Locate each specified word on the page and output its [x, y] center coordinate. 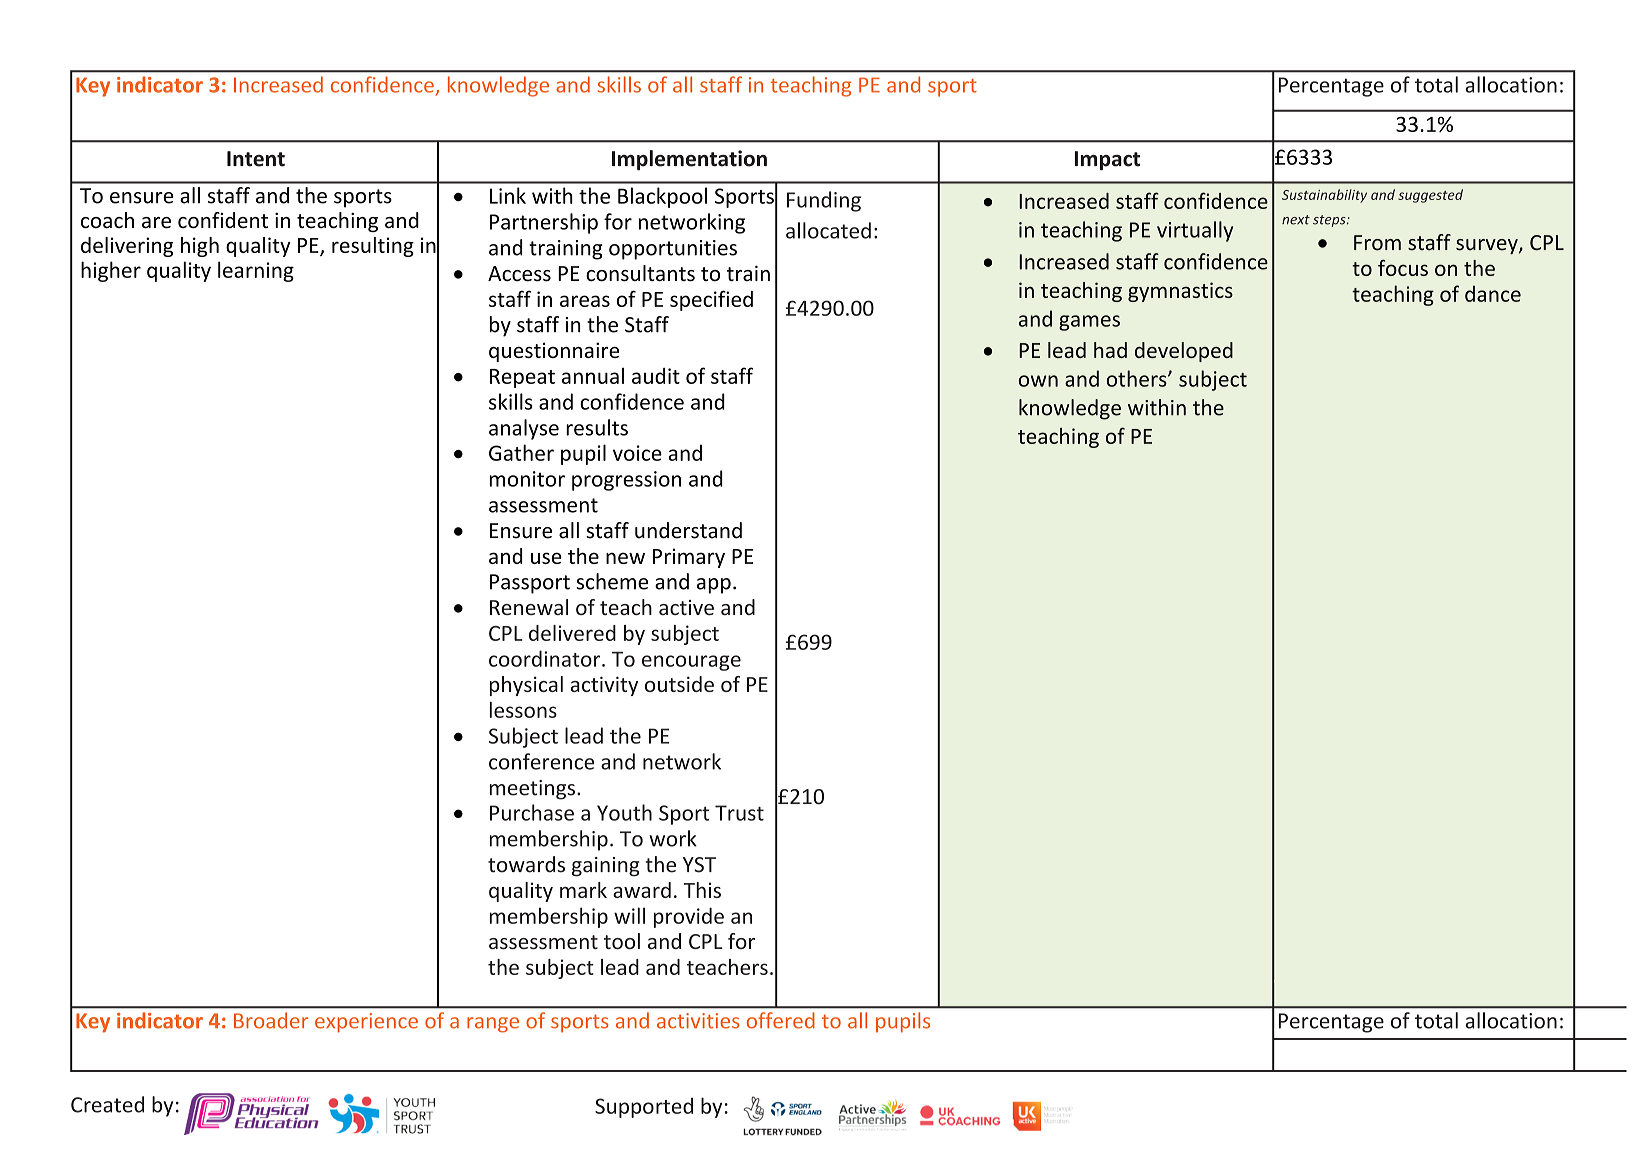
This [702, 890]
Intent [256, 159]
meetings [532, 790]
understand [688, 530]
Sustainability [1324, 196]
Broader [271, 1020]
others [1137, 378]
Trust [739, 813]
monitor [527, 479]
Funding [824, 201]
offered [781, 1020]
